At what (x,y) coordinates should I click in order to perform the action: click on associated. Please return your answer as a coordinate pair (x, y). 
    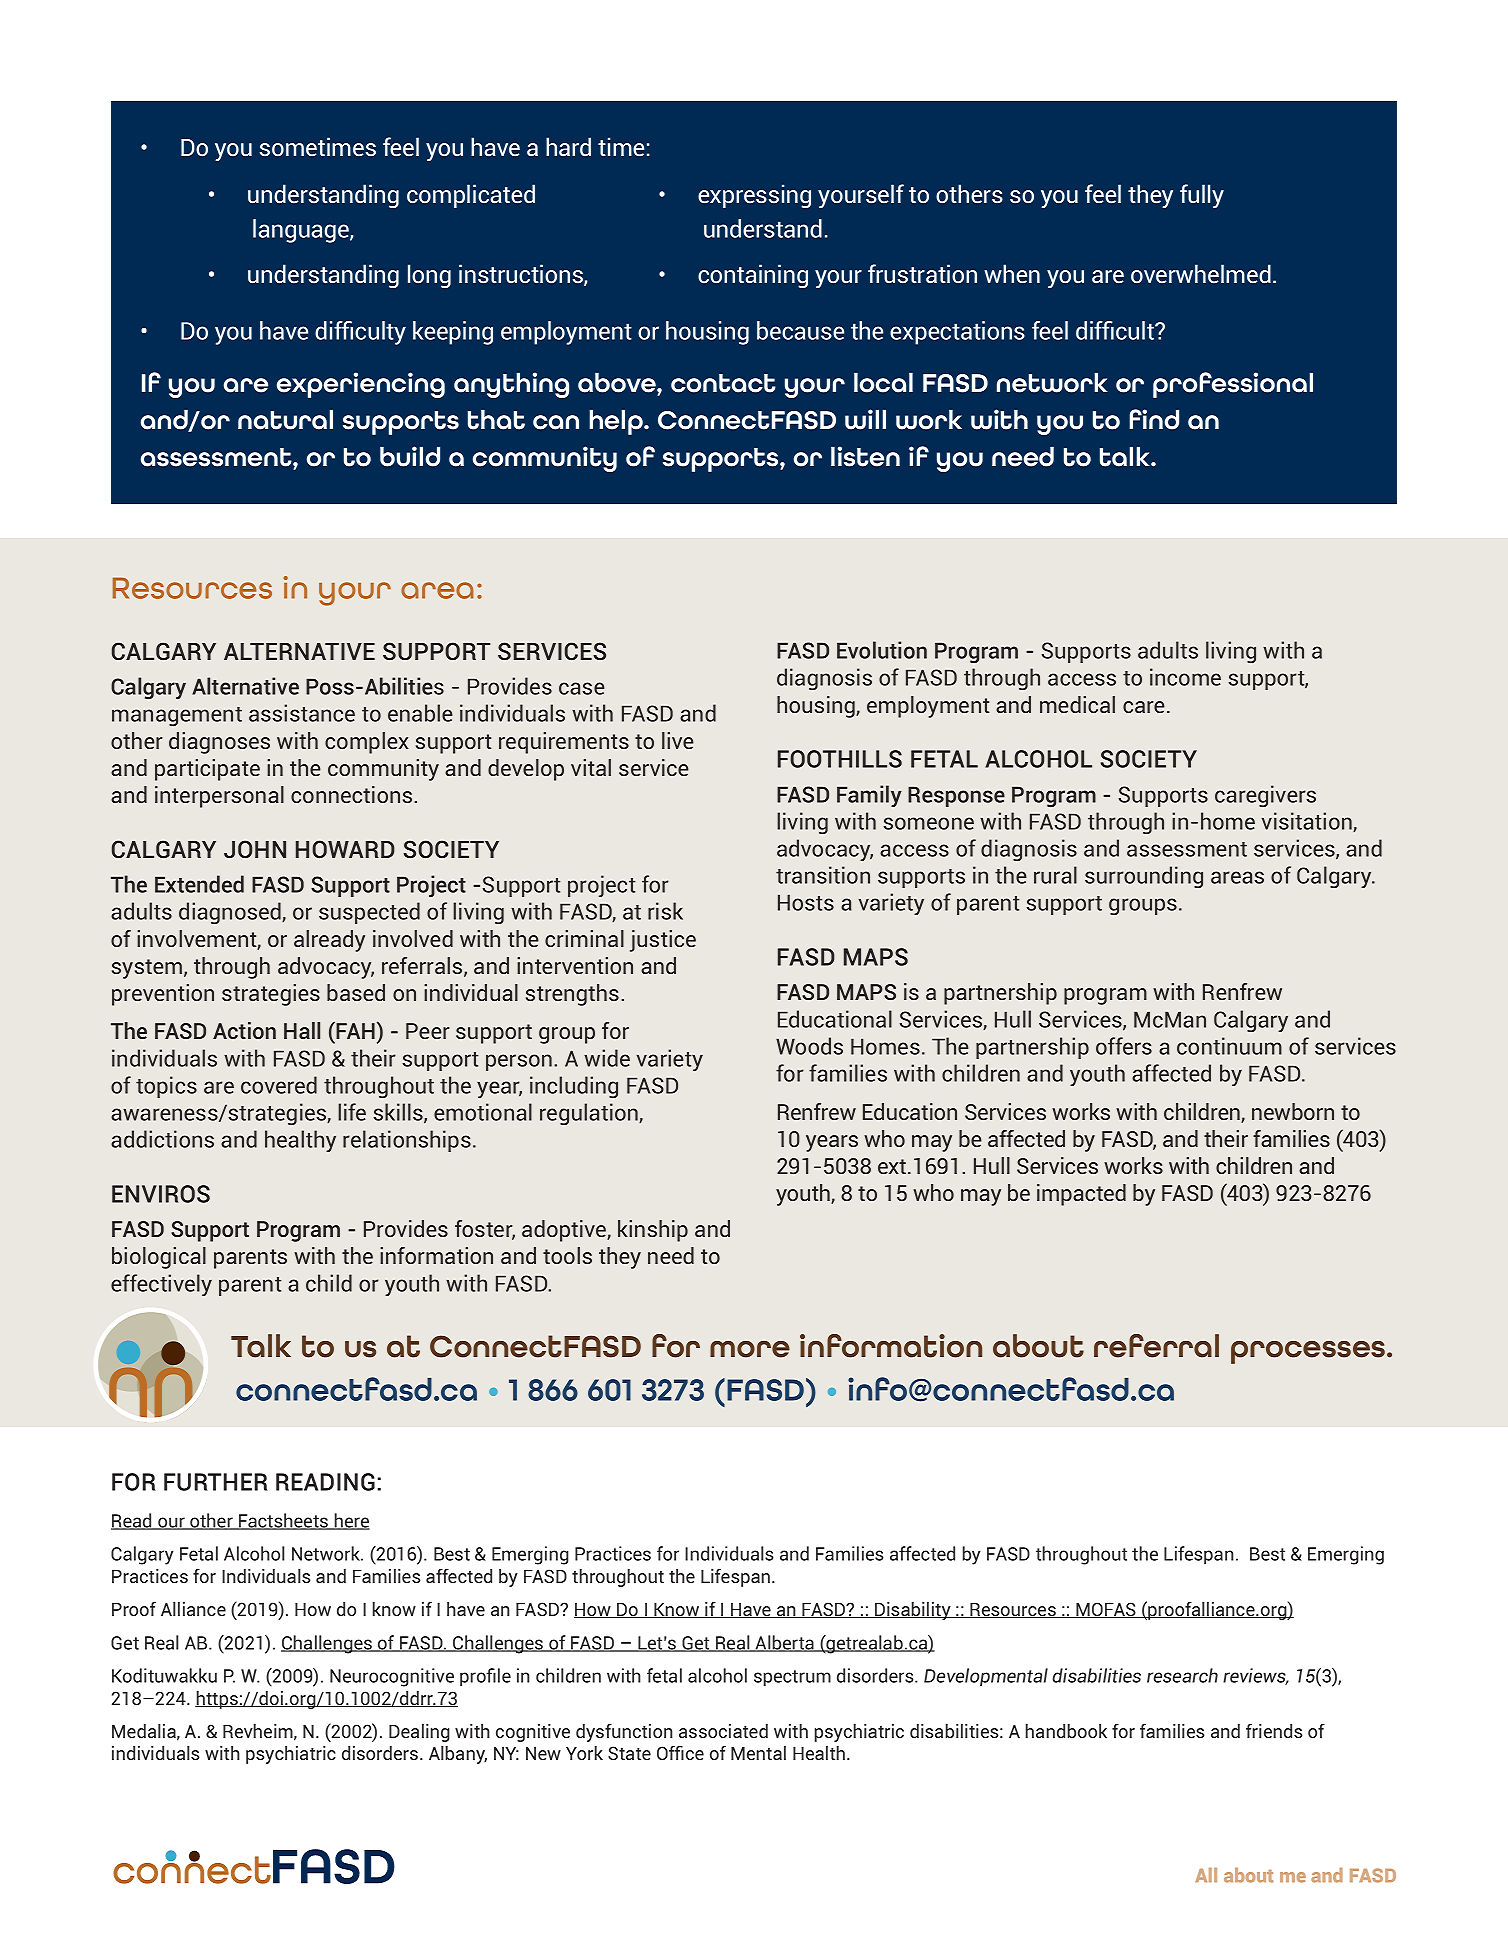
    Looking at the image, I should click on (723, 1731).
